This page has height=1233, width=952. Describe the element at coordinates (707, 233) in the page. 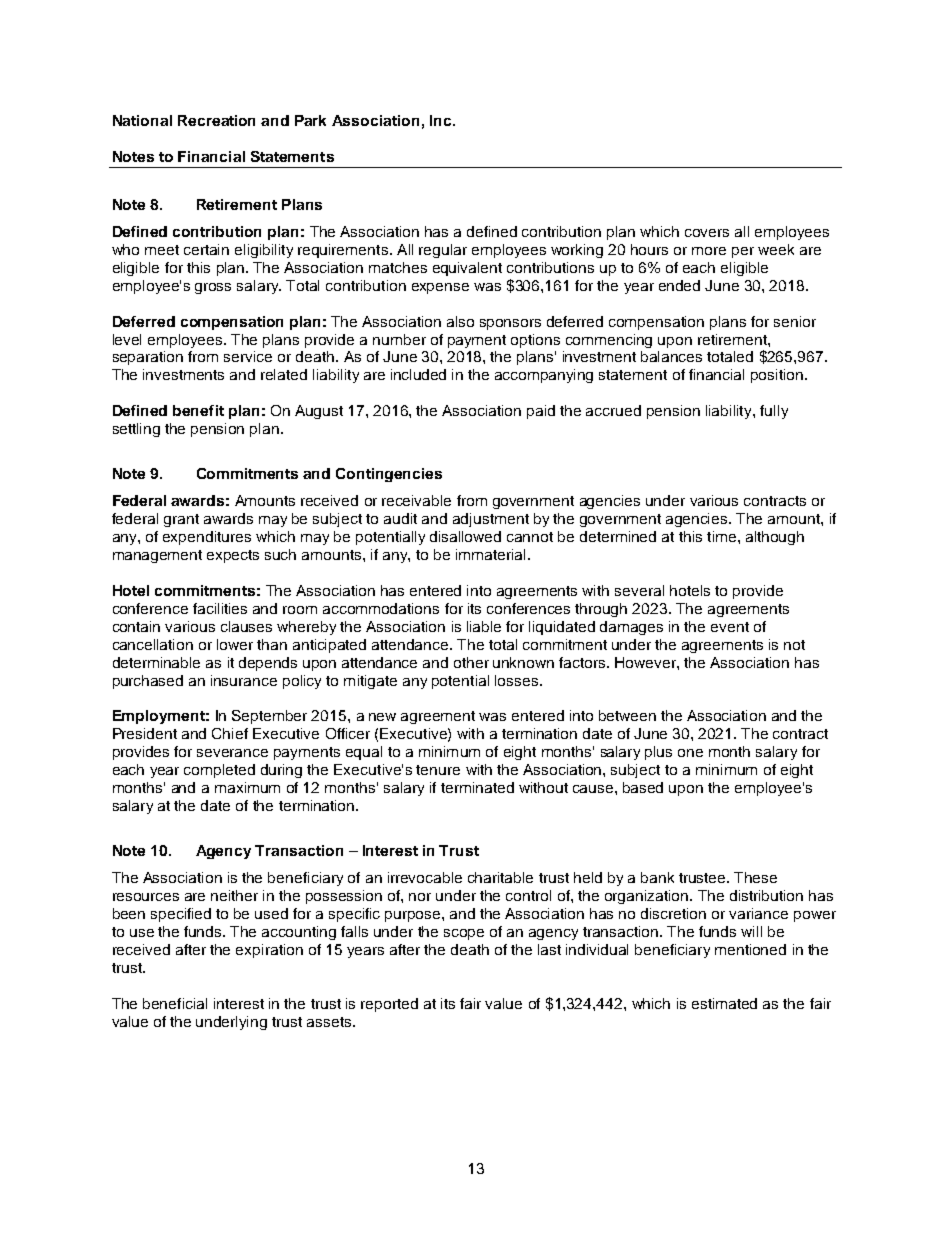

I see `covers` at that location.
